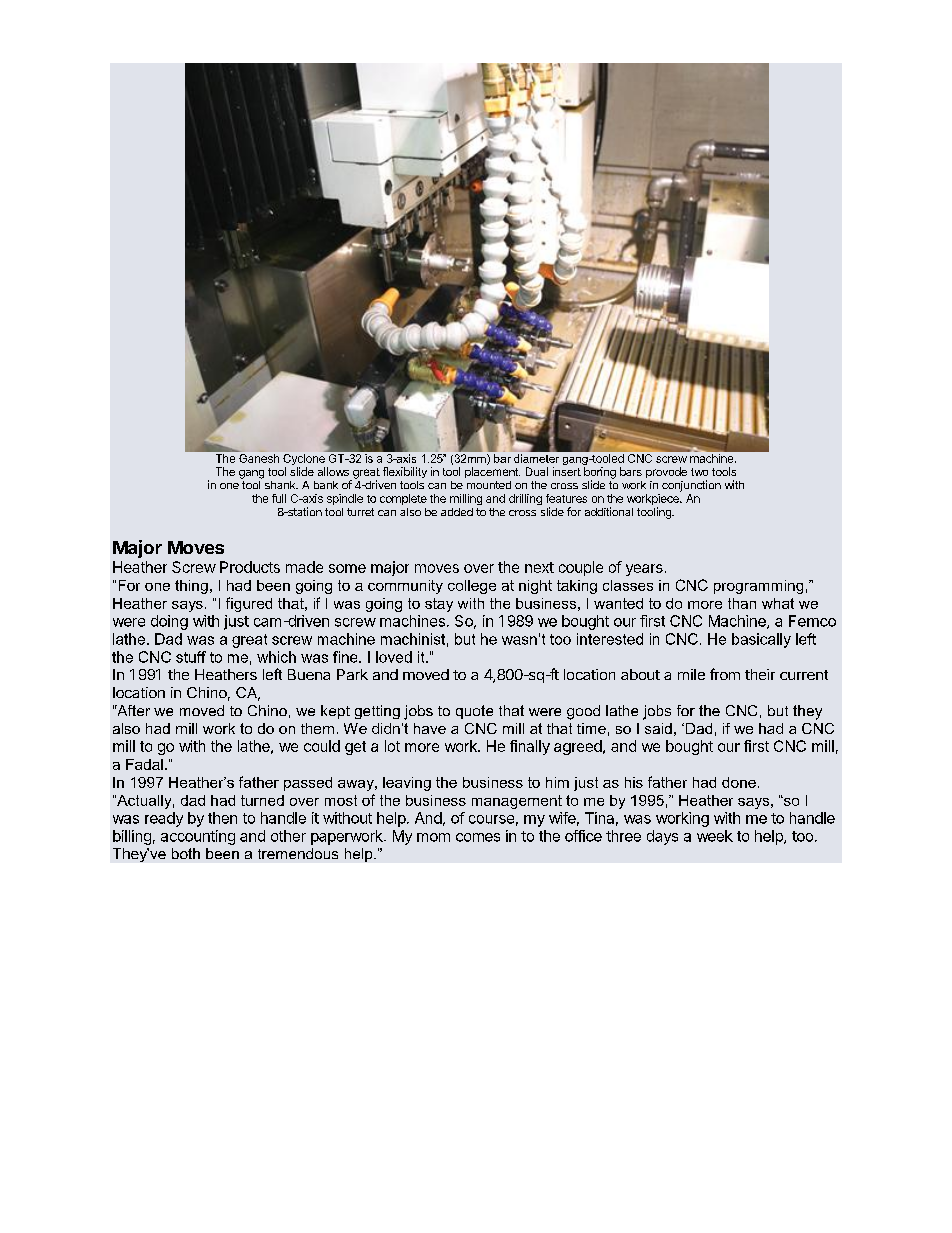  Describe the element at coordinates (258, 457) in the screenshot. I see `Ganesh` at that location.
